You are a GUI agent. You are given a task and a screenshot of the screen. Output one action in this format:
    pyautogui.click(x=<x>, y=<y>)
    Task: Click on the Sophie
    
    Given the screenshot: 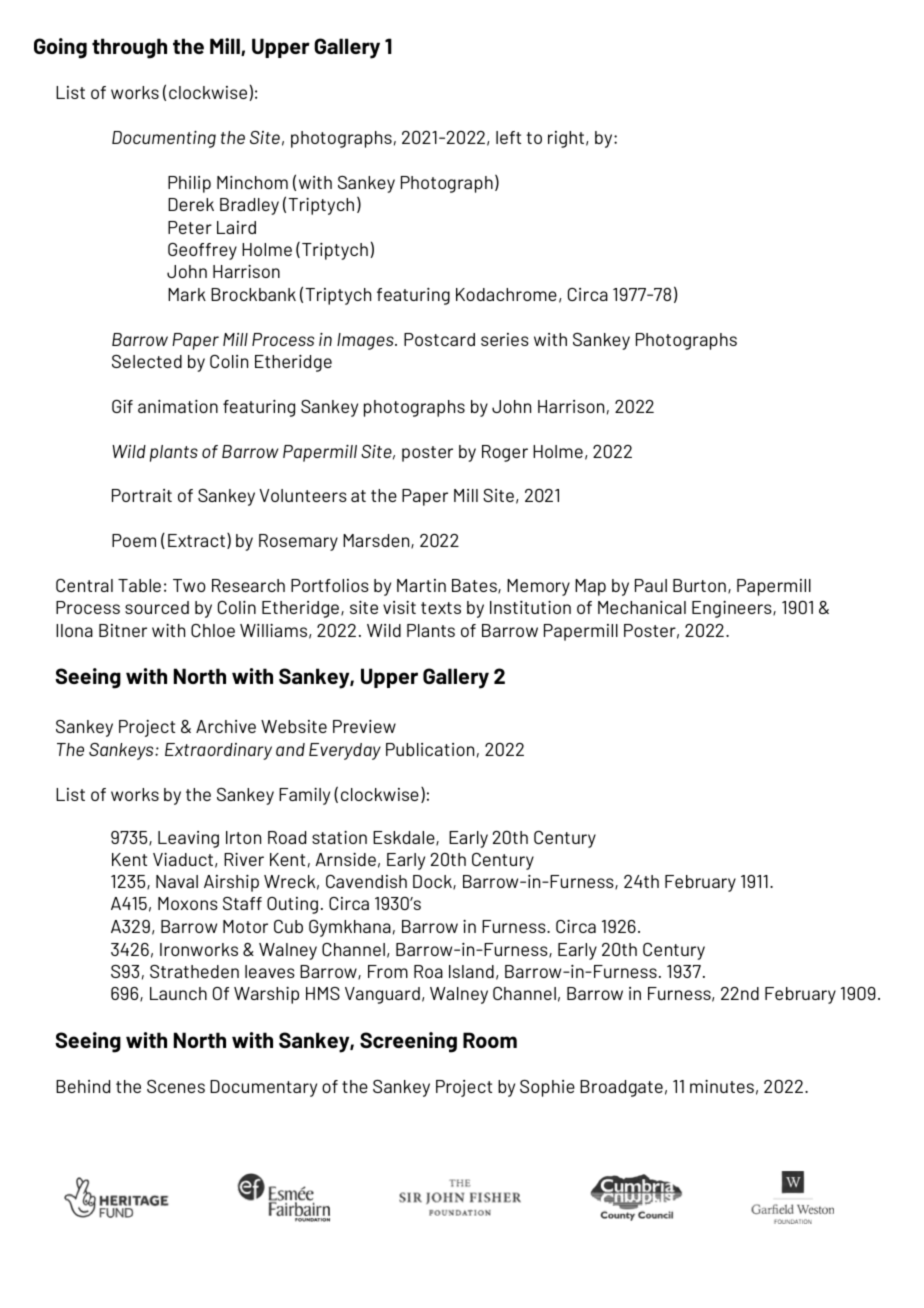 What is the action you would take?
    pyautogui.click(x=547, y=1088)
